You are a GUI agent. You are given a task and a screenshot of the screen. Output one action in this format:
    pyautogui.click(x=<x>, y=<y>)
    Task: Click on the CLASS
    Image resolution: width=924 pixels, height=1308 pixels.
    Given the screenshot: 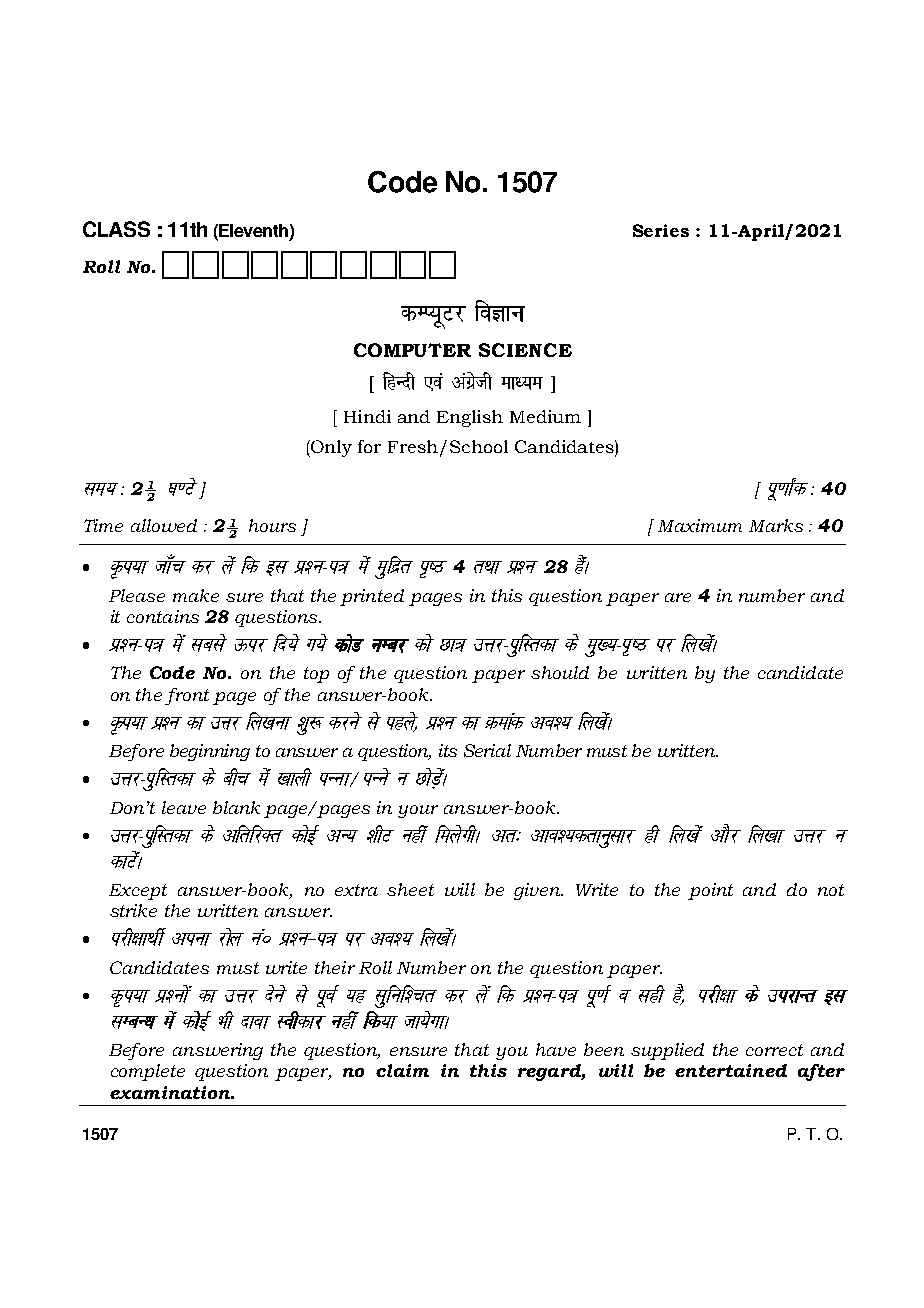 What is the action you would take?
    pyautogui.click(x=116, y=229)
